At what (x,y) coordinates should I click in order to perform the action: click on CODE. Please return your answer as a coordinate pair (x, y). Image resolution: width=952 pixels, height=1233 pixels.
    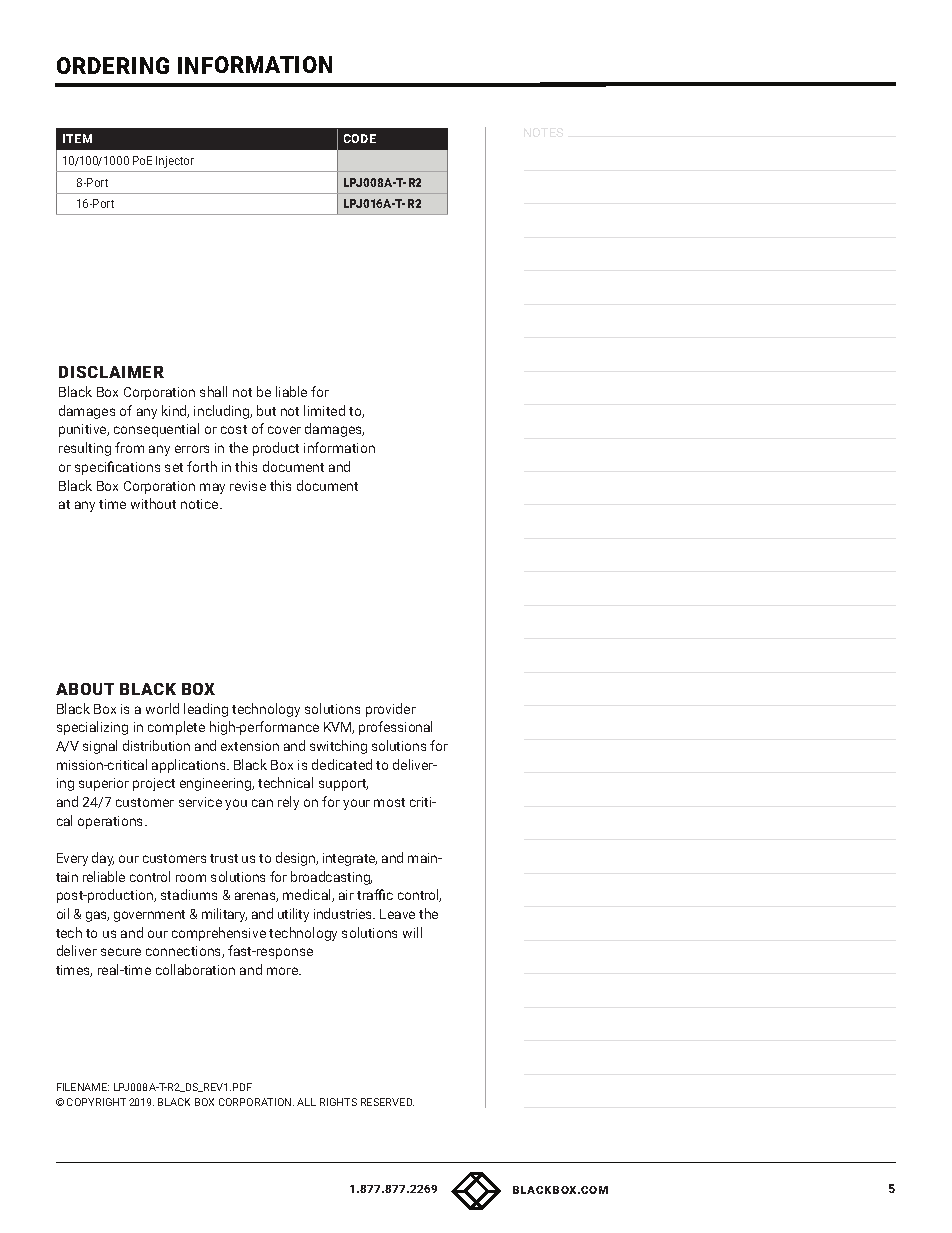
    Looking at the image, I should click on (360, 138).
